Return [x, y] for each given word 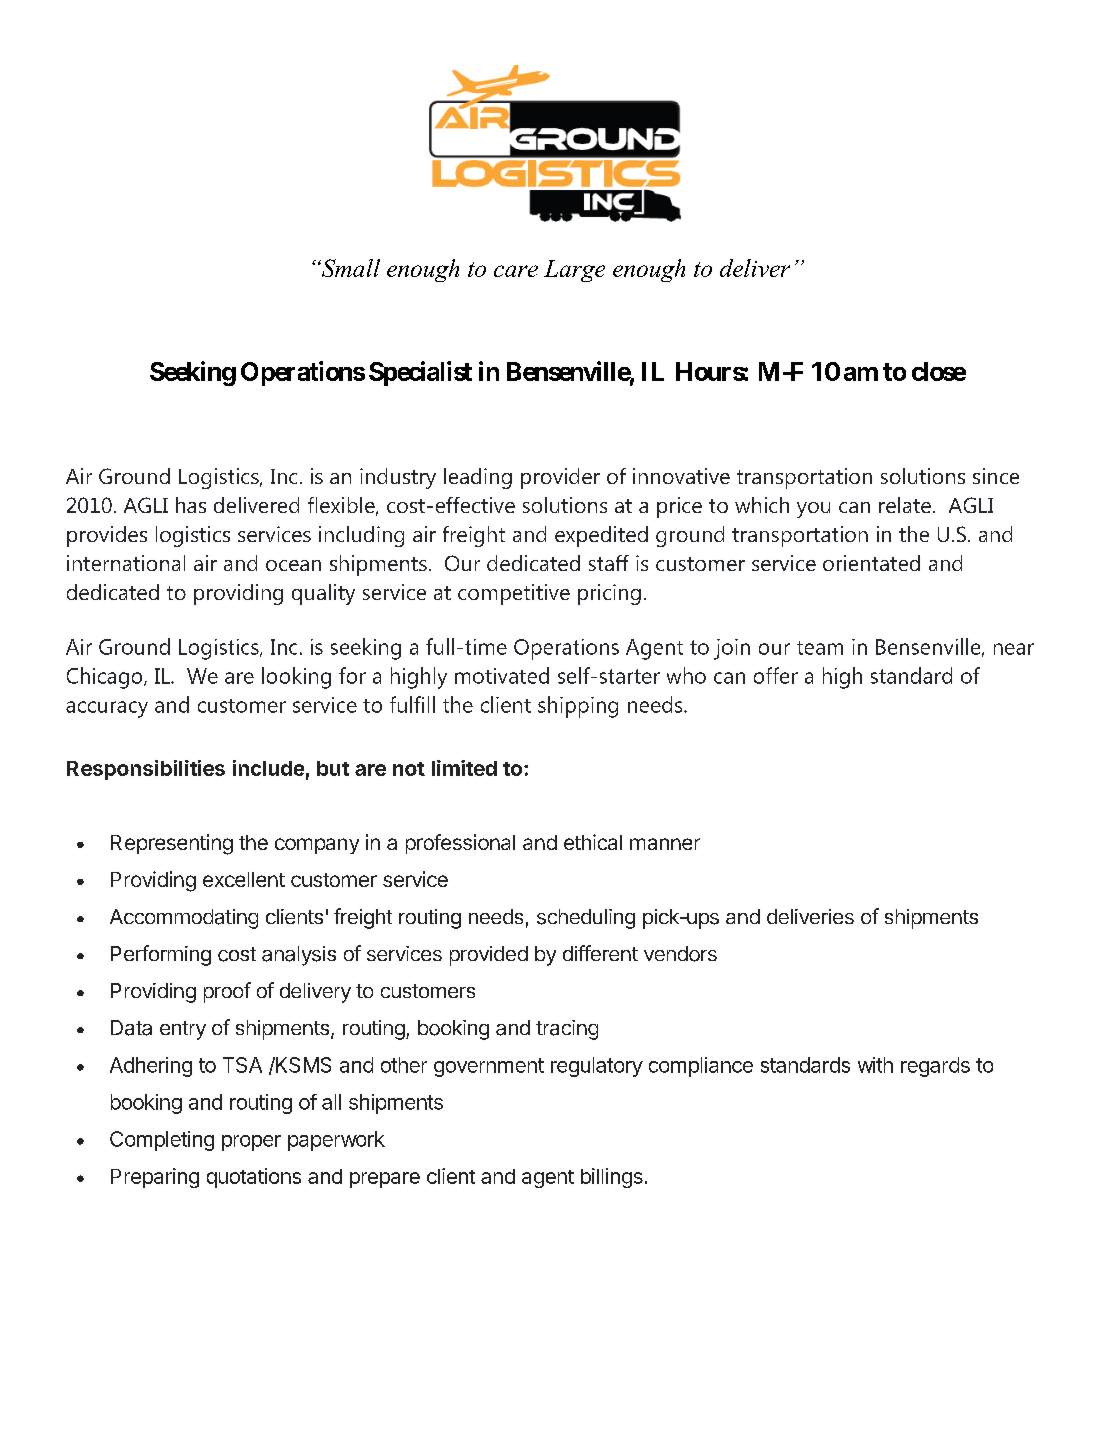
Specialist [420, 373]
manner [665, 844]
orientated [871, 563]
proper [251, 1143]
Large [574, 271]
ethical [593, 842]
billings [612, 1178]
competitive [514, 594]
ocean [293, 565]
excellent [244, 879]
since [996, 476]
